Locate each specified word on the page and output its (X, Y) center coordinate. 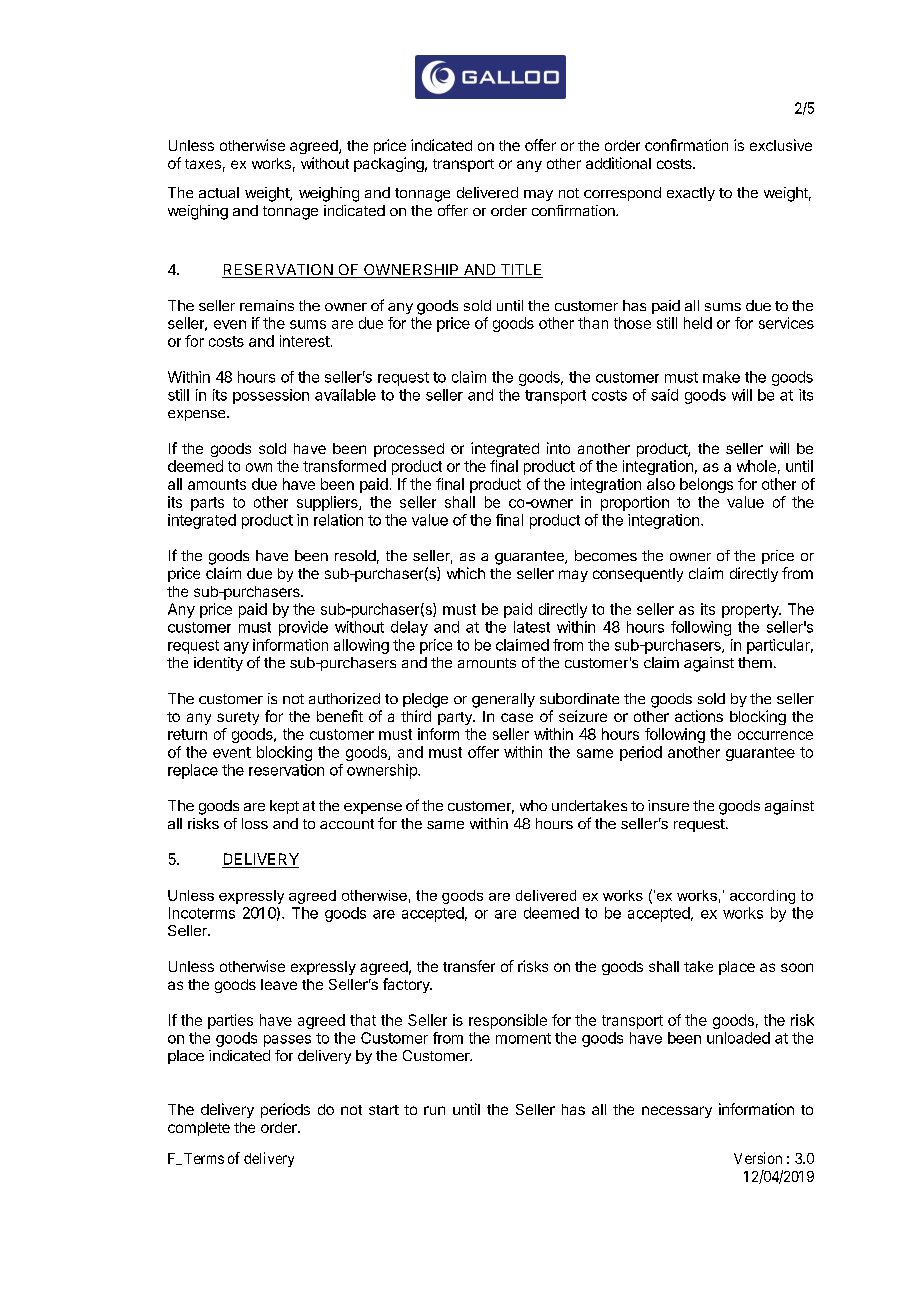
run (434, 1110)
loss (255, 823)
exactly (691, 194)
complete (199, 1129)
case (517, 717)
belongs (706, 485)
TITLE (520, 271)
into (558, 448)
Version (758, 1158)
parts (207, 504)
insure (668, 805)
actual (219, 192)
